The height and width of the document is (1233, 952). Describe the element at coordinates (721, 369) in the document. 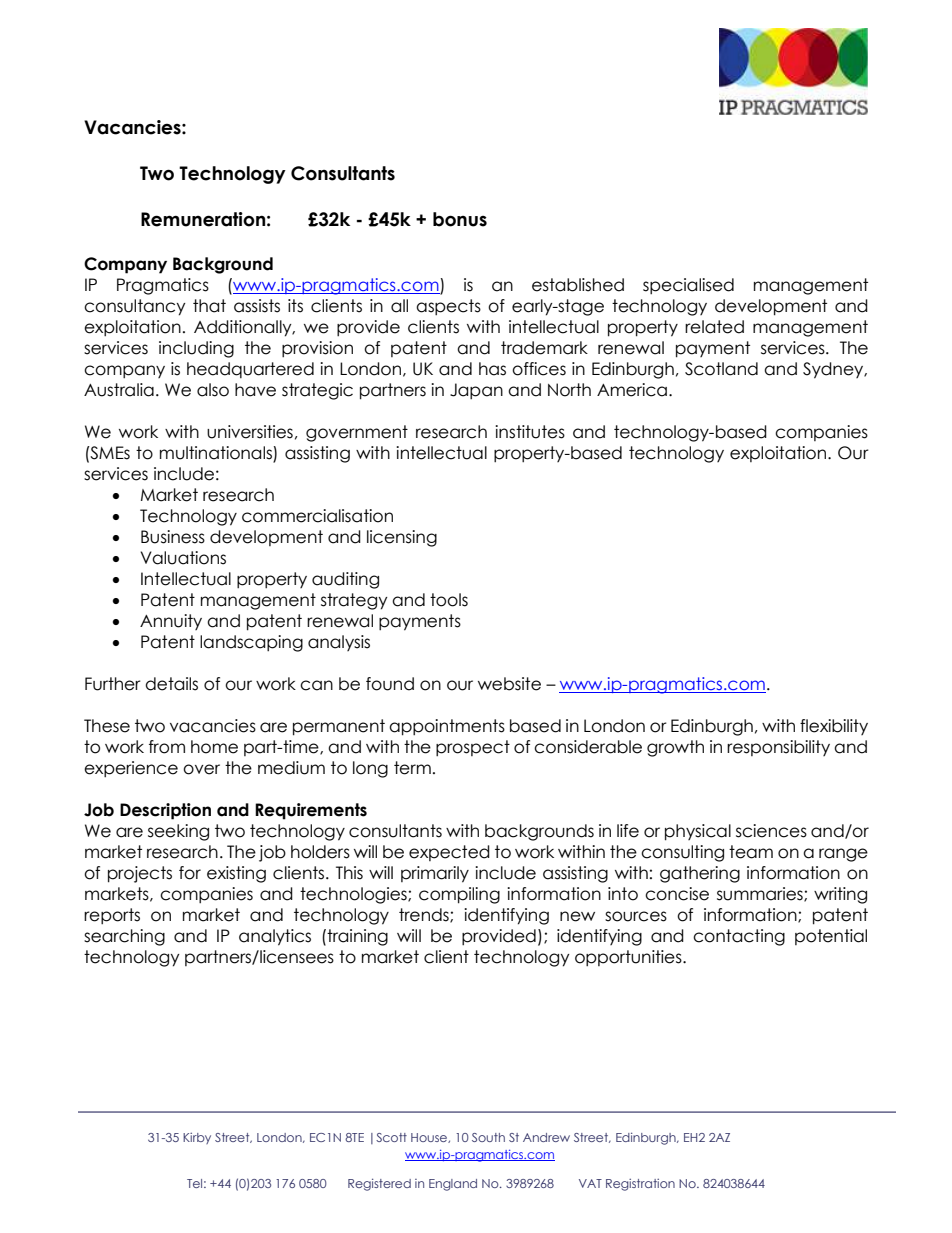

I see `Scotland` at that location.
